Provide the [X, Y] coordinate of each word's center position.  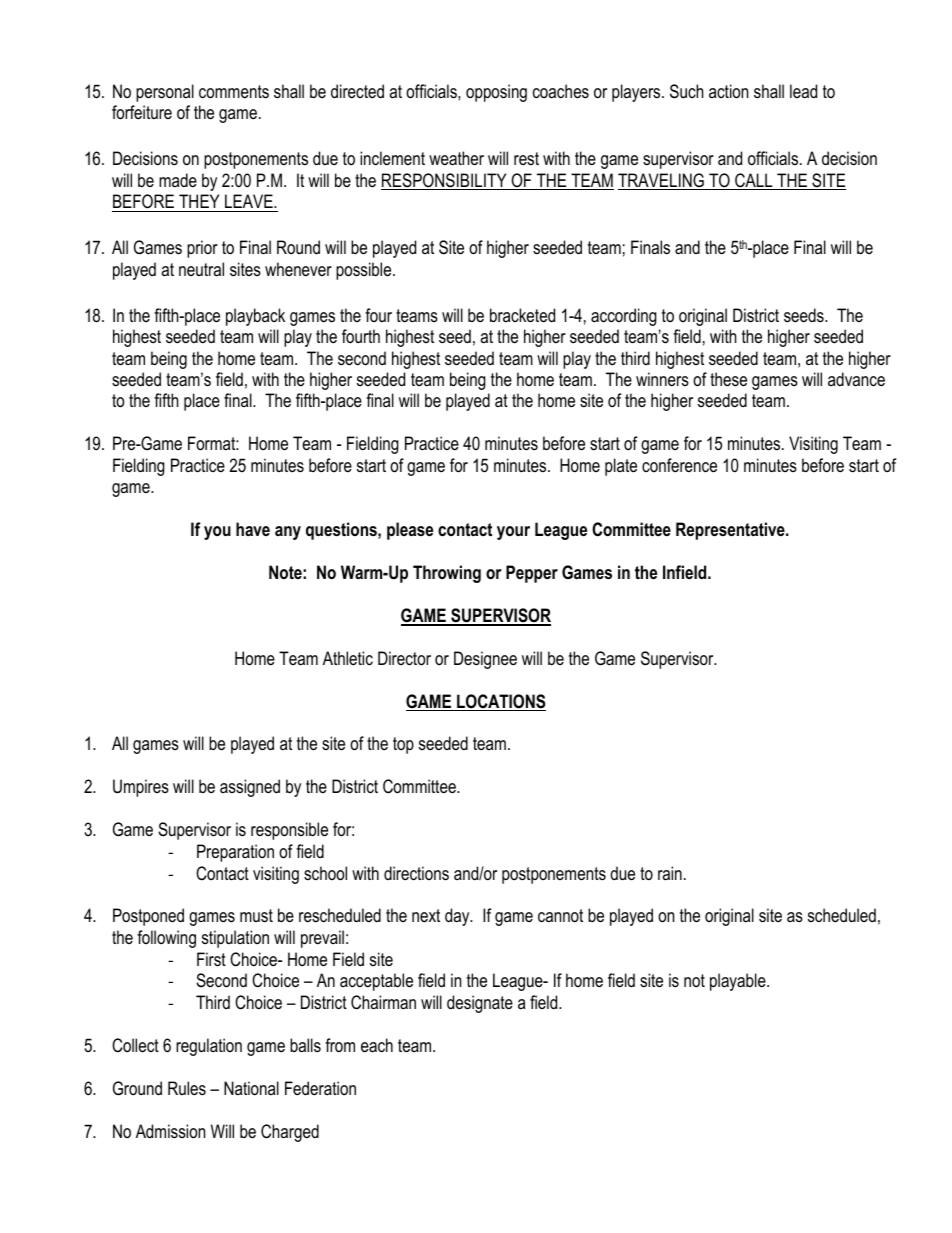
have [253, 529]
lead [803, 91]
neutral [201, 269]
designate [480, 1004]
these [728, 379]
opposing [496, 93]
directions [416, 873]
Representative [731, 531]
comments [234, 92]
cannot [560, 915]
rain [670, 873]
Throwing [447, 574]
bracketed [522, 315]
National [251, 1088]
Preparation [235, 853]
